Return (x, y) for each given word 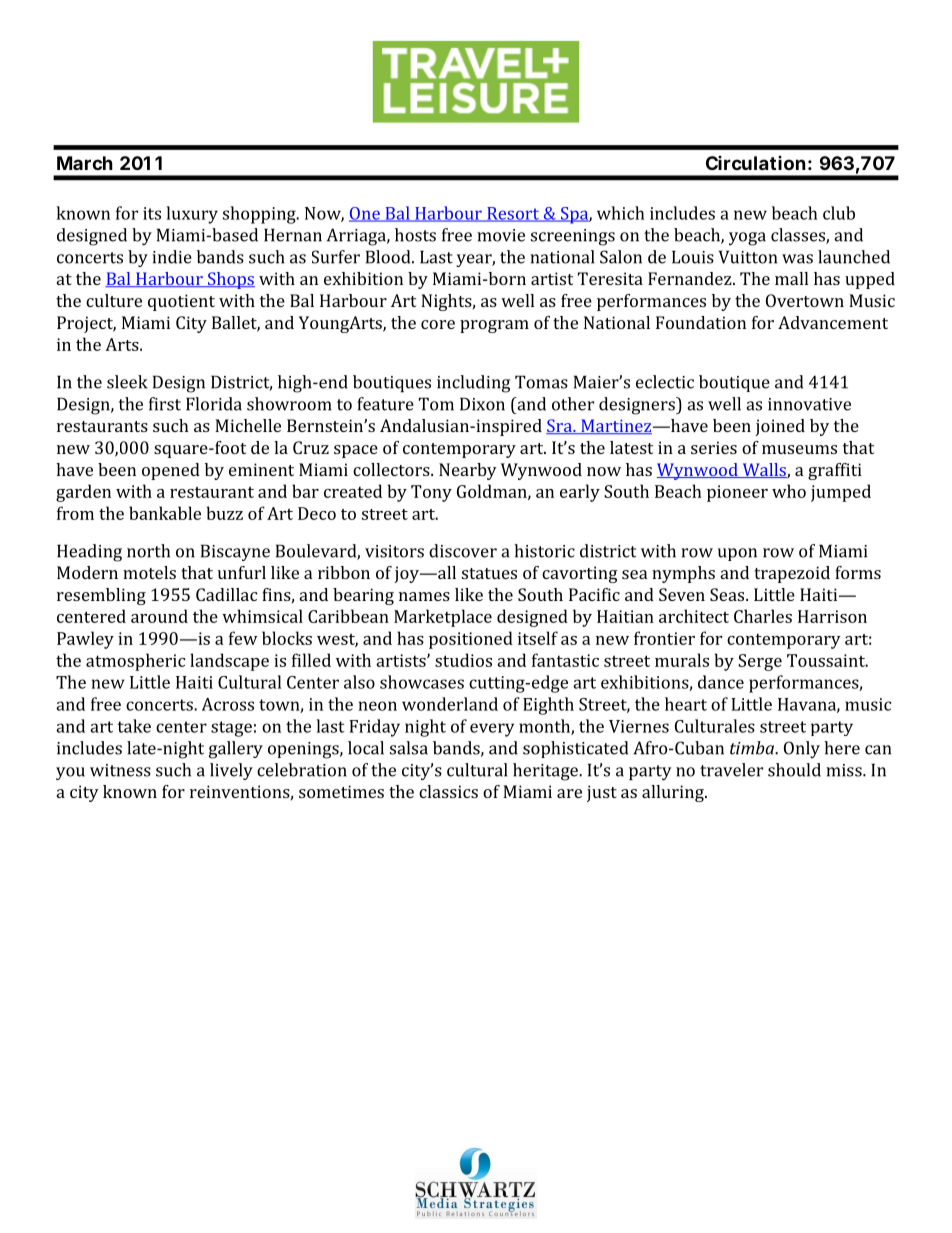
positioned (471, 640)
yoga (747, 239)
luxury (192, 215)
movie (501, 235)
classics (448, 791)
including (473, 384)
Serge (760, 662)
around (159, 616)
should (794, 770)
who (789, 491)
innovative (809, 404)
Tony (431, 493)
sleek (127, 382)
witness (120, 770)
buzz (225, 513)
